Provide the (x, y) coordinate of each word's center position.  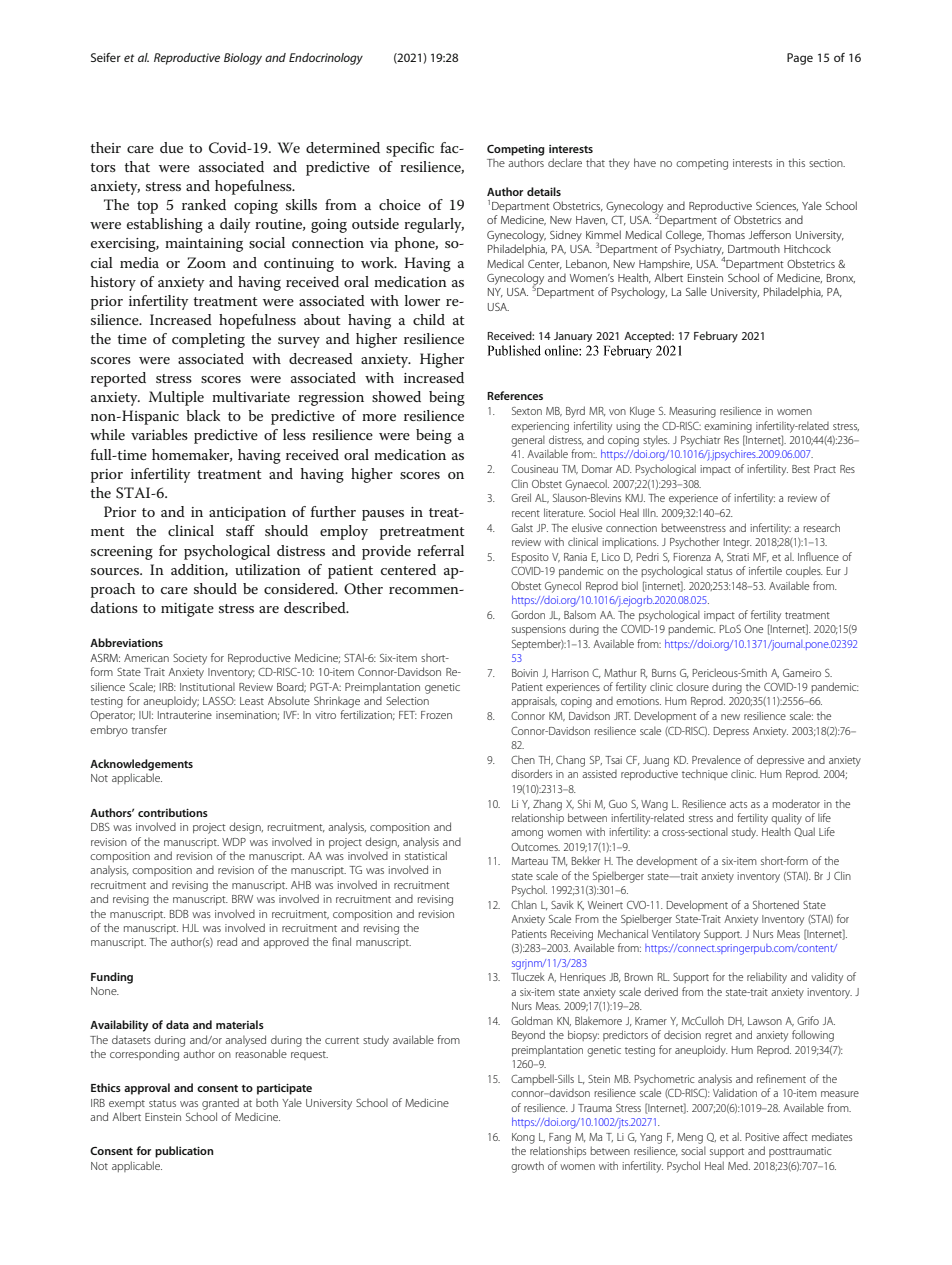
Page (800, 59)
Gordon (528, 614)
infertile (765, 570)
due (171, 147)
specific (410, 149)
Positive (762, 1137)
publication (184, 1152)
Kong (523, 1138)
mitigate (187, 610)
